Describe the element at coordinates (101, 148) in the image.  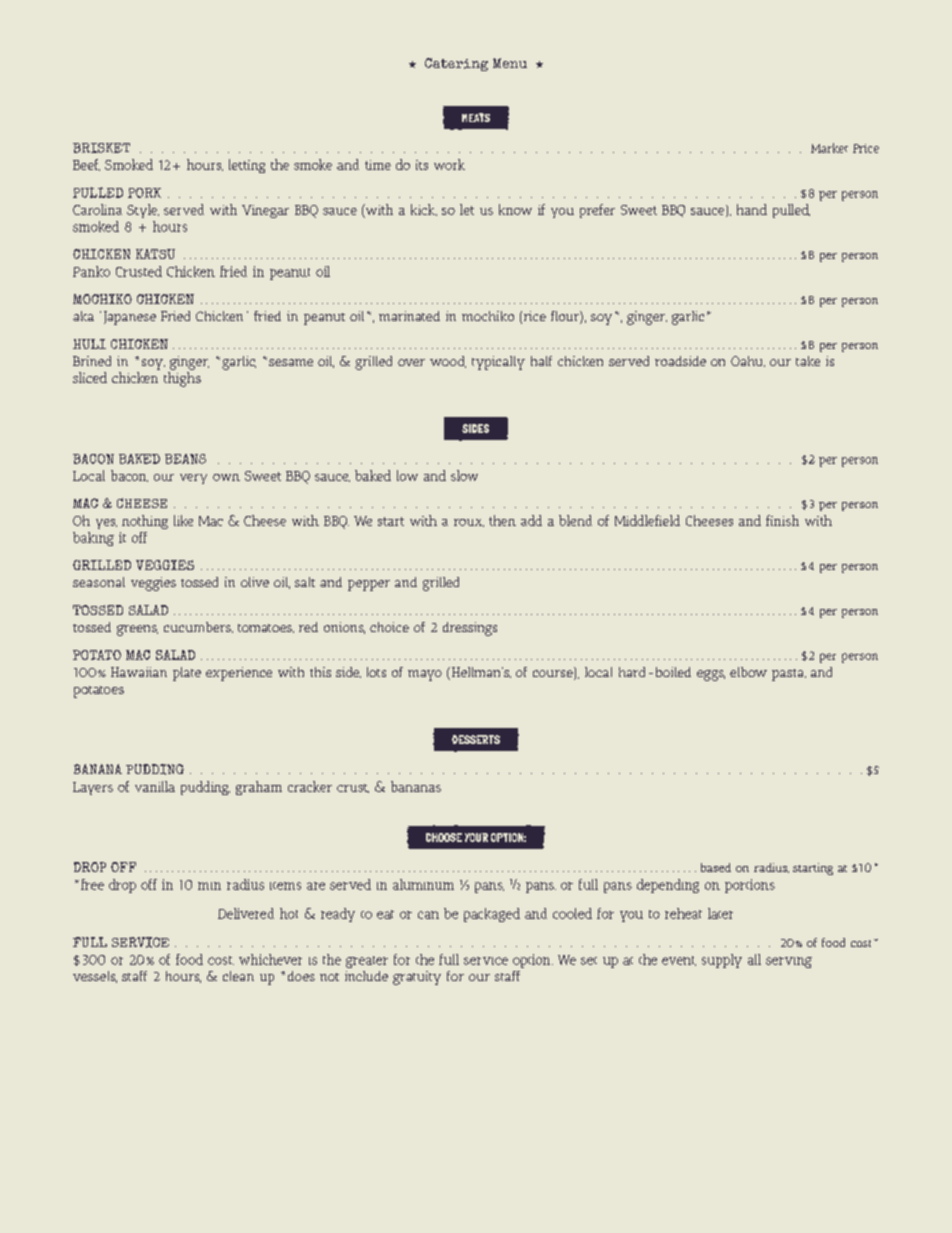
I see `BRISKET` at that location.
